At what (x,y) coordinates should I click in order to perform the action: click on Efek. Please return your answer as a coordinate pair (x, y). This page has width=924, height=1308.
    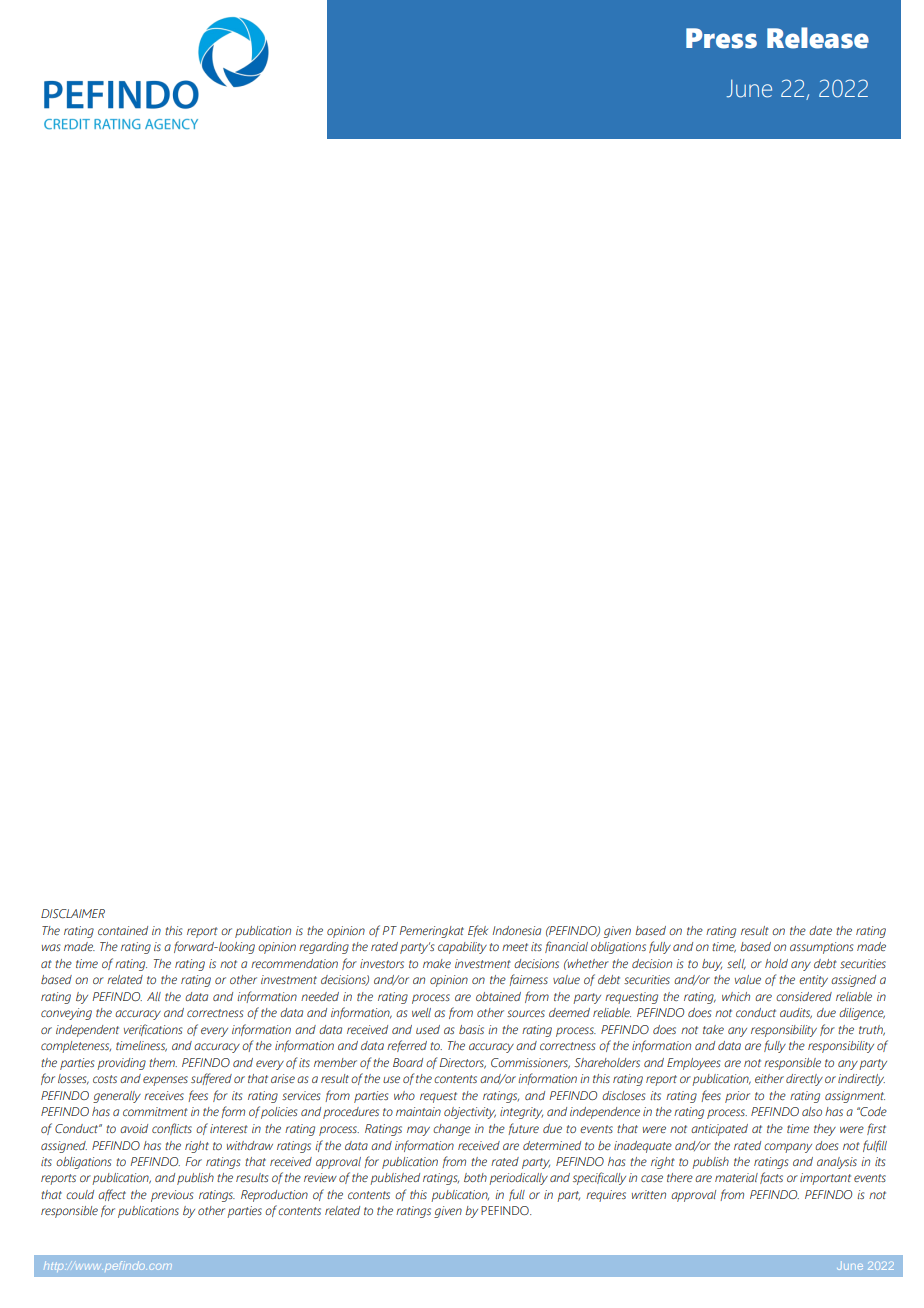
    Looking at the image, I should click on (478, 931).
